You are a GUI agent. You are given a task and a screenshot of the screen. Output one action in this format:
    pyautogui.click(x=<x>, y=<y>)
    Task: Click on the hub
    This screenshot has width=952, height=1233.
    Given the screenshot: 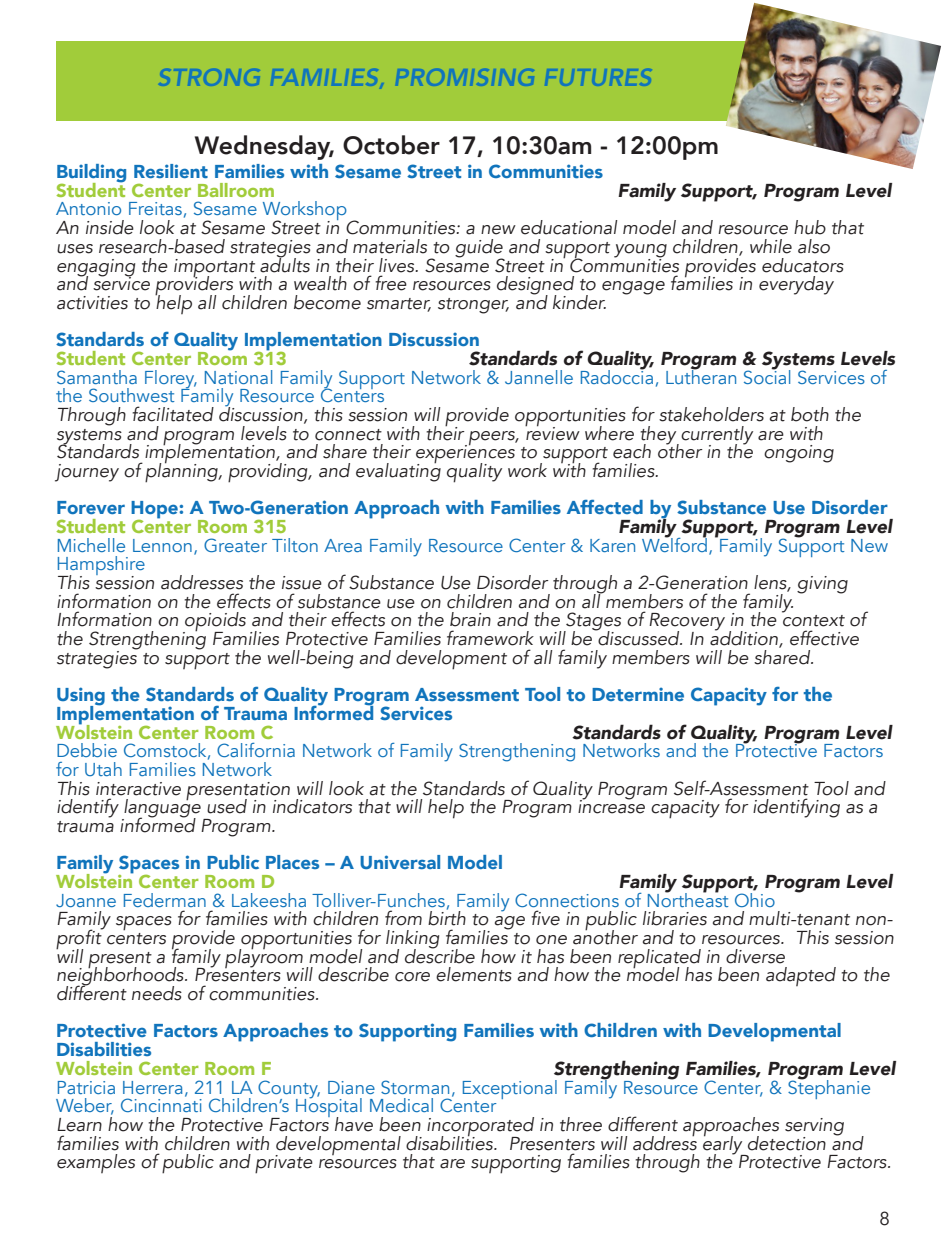 What is the action you would take?
    pyautogui.click(x=810, y=227)
